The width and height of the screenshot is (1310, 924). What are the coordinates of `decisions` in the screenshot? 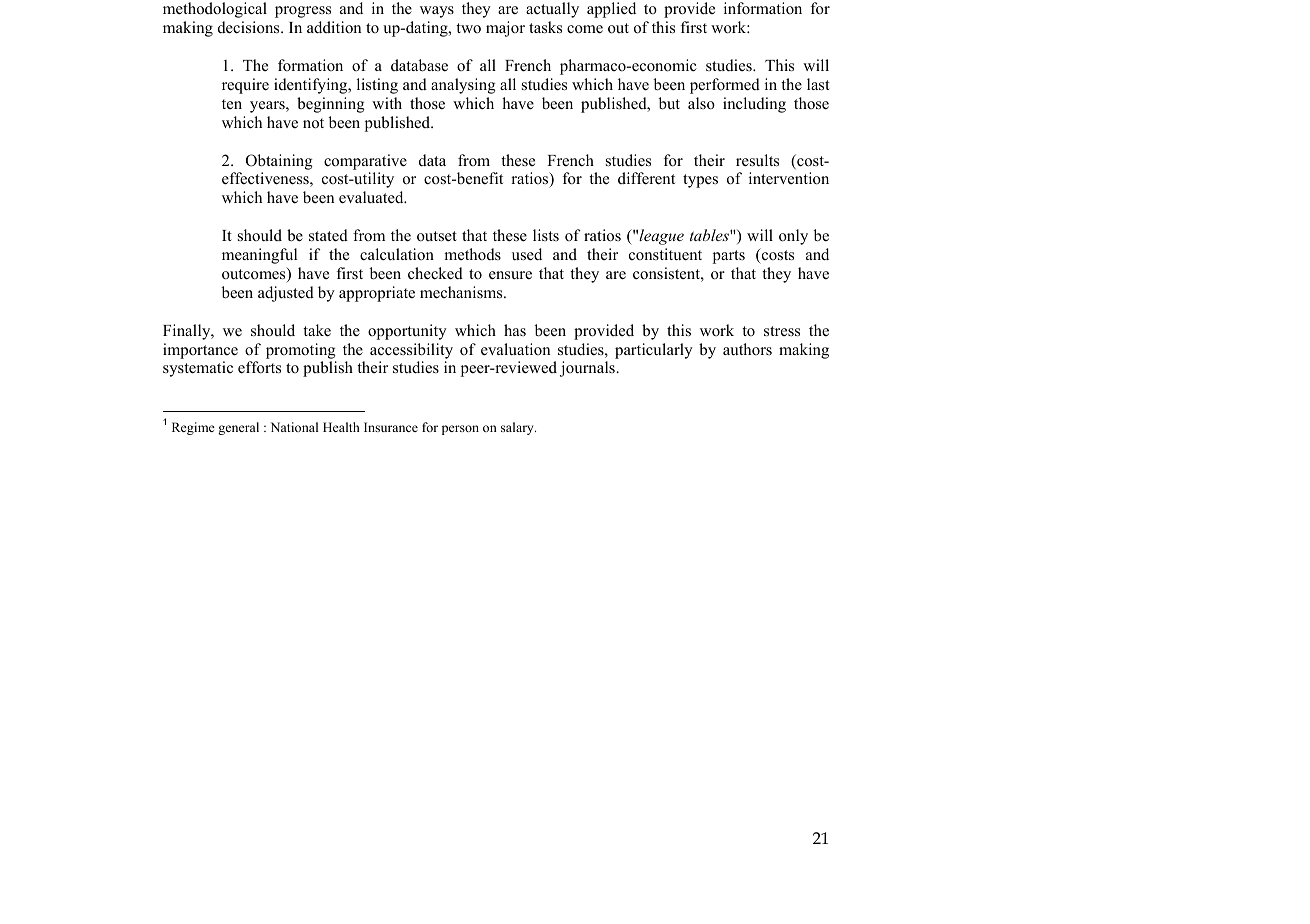 It's located at (250, 27).
